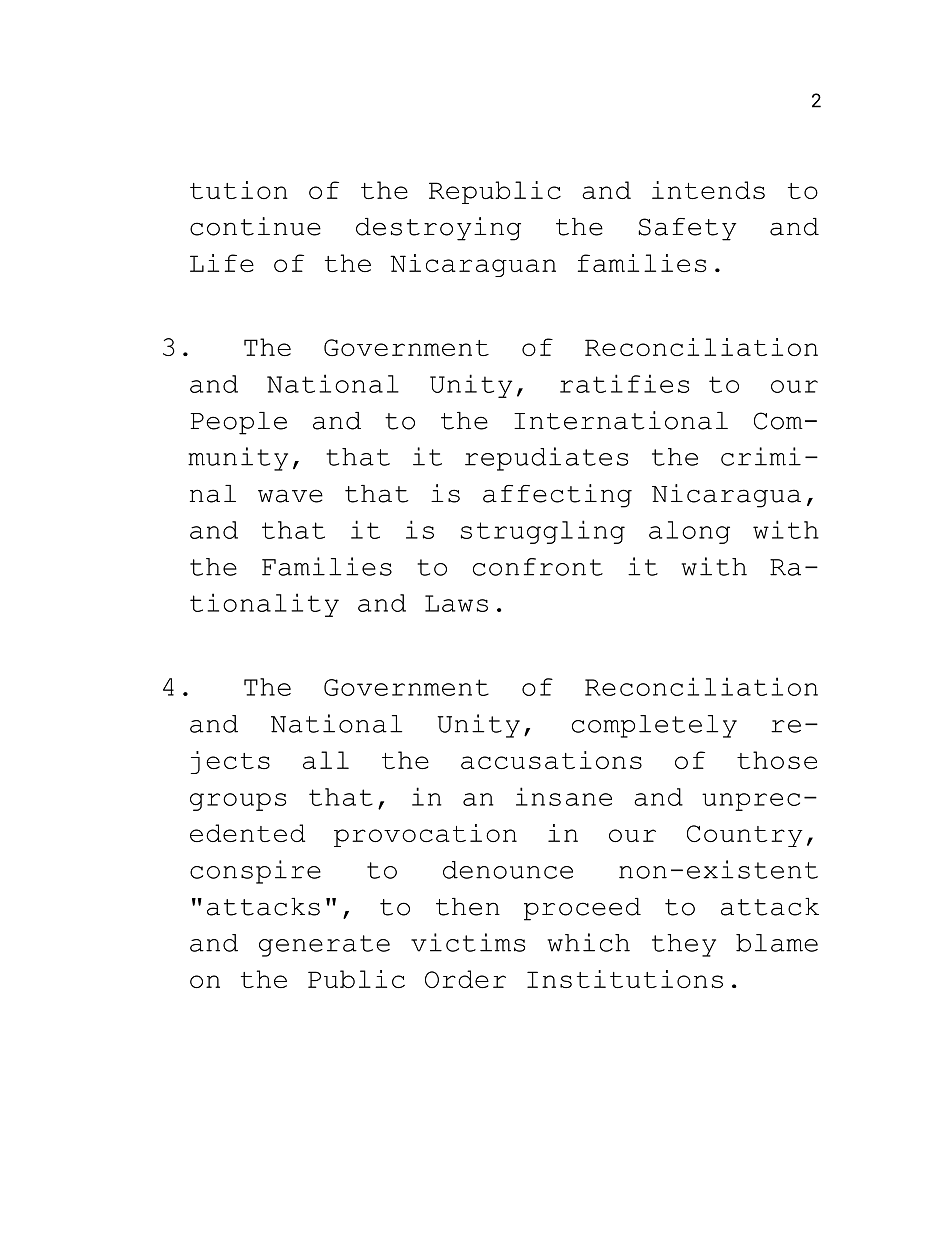  I want to click on they, so click(684, 945).
